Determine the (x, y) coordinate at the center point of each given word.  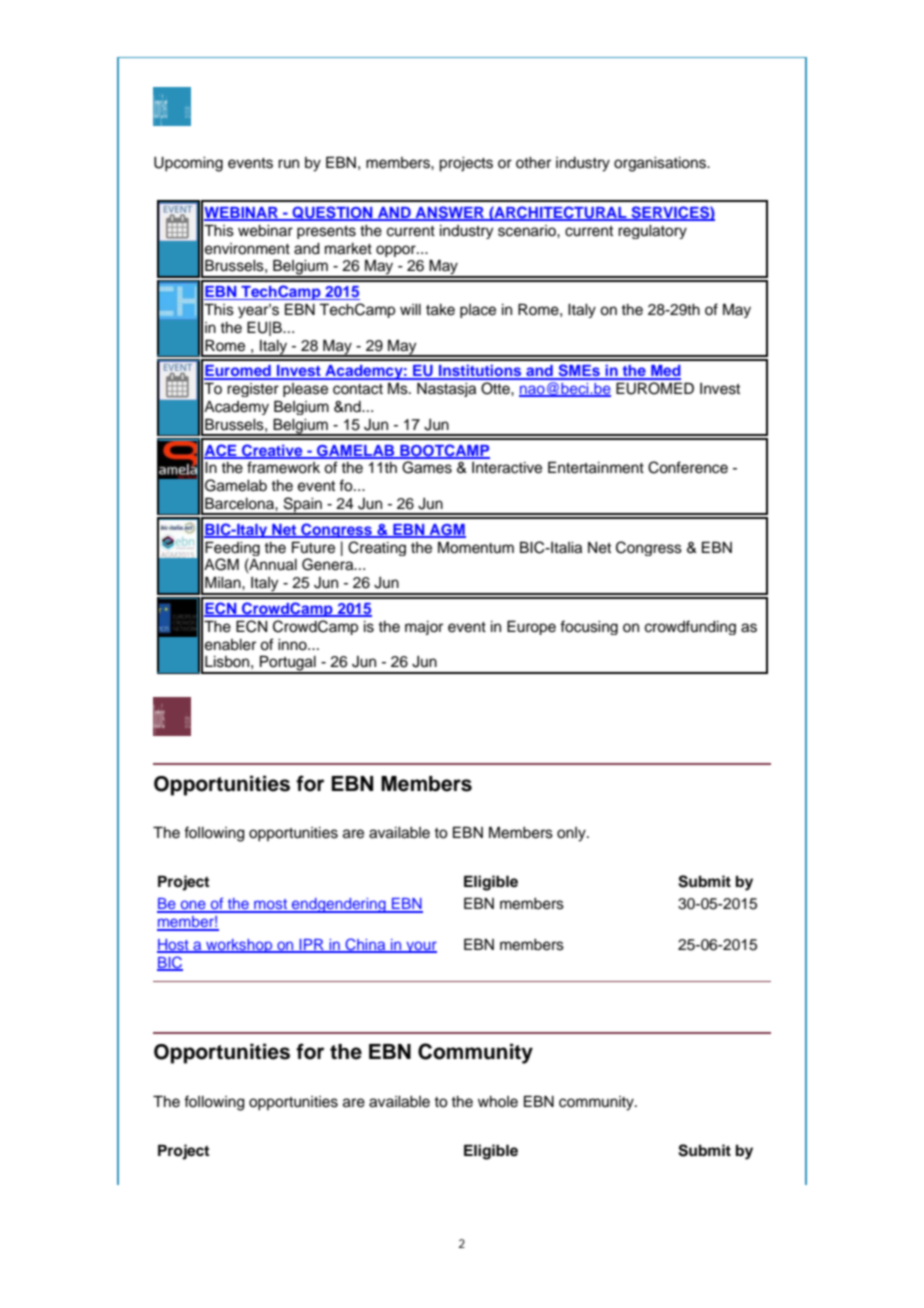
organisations (661, 164)
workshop (239, 946)
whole (498, 1102)
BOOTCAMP (444, 451)
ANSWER (450, 213)
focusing (589, 627)
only (572, 834)
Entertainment (596, 467)
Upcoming (188, 164)
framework (283, 467)
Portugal (288, 664)
